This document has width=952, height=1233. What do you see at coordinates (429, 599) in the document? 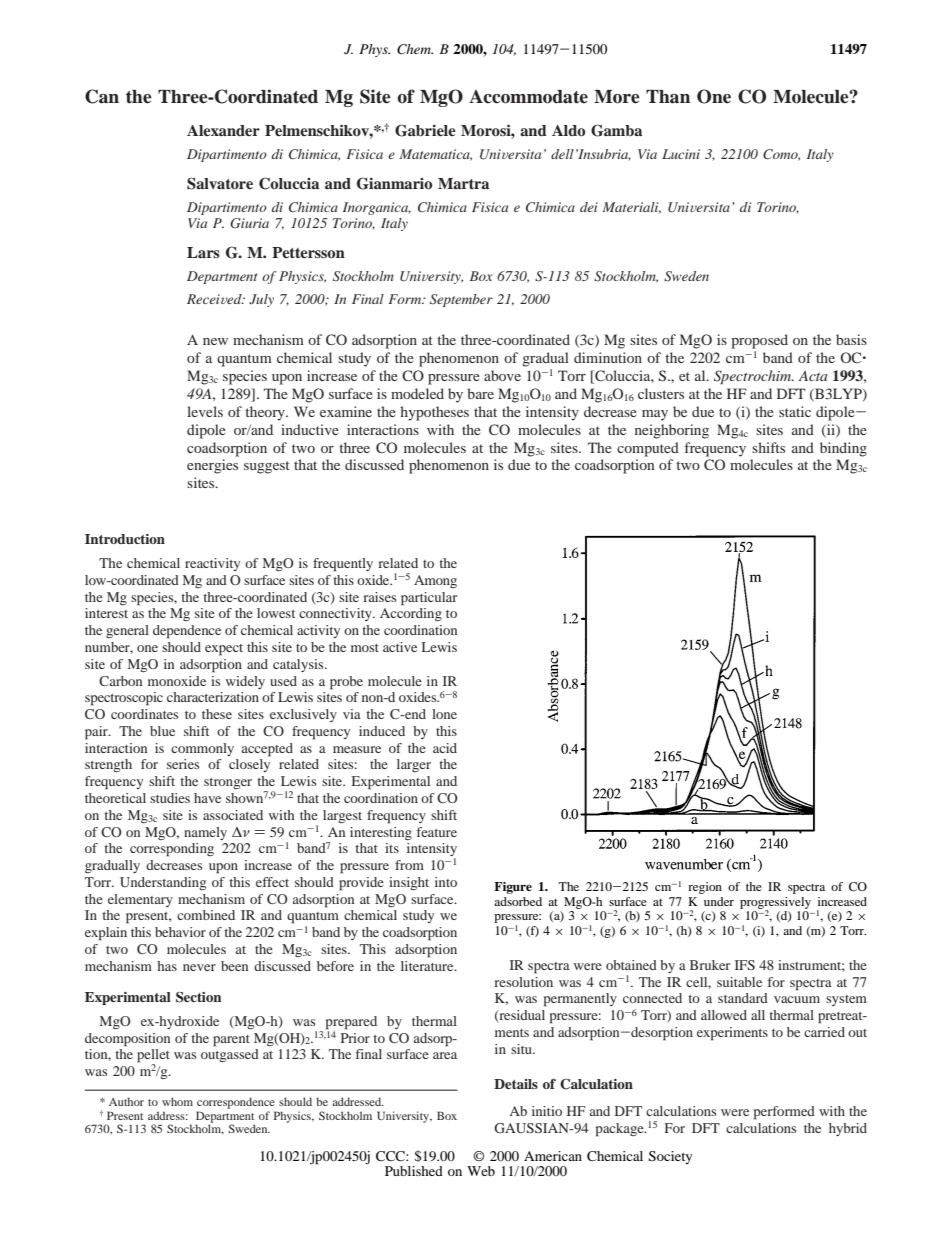
I see `particular` at bounding box center [429, 599].
